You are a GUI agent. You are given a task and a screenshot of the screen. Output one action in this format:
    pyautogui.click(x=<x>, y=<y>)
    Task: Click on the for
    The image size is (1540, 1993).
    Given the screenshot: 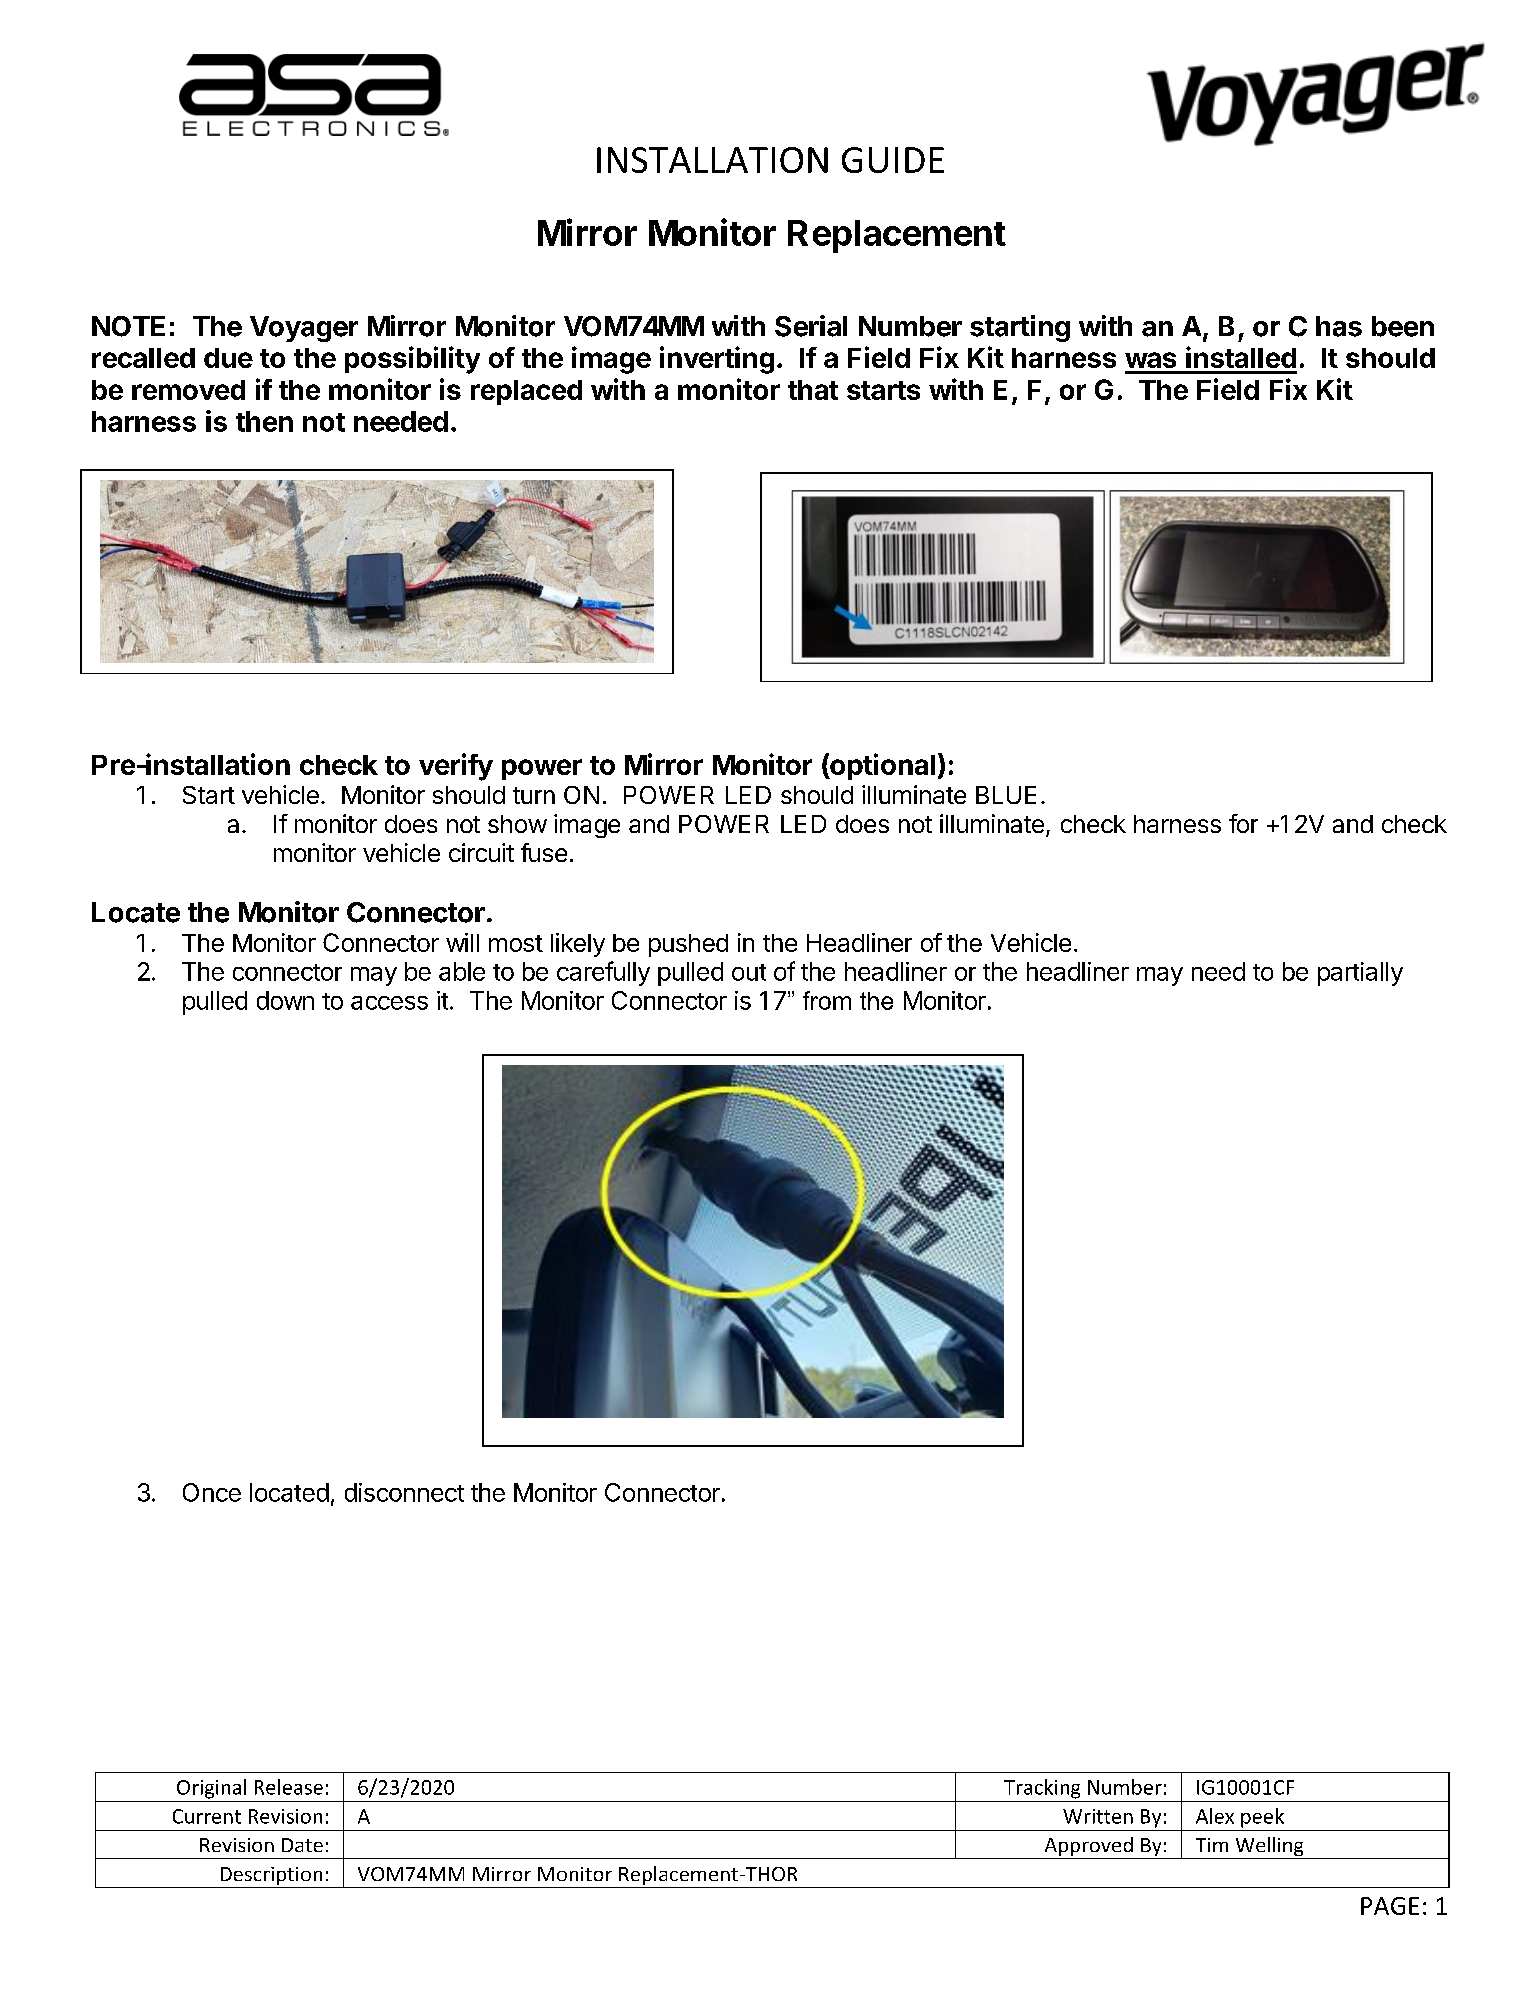 What is the action you would take?
    pyautogui.click(x=1243, y=823)
